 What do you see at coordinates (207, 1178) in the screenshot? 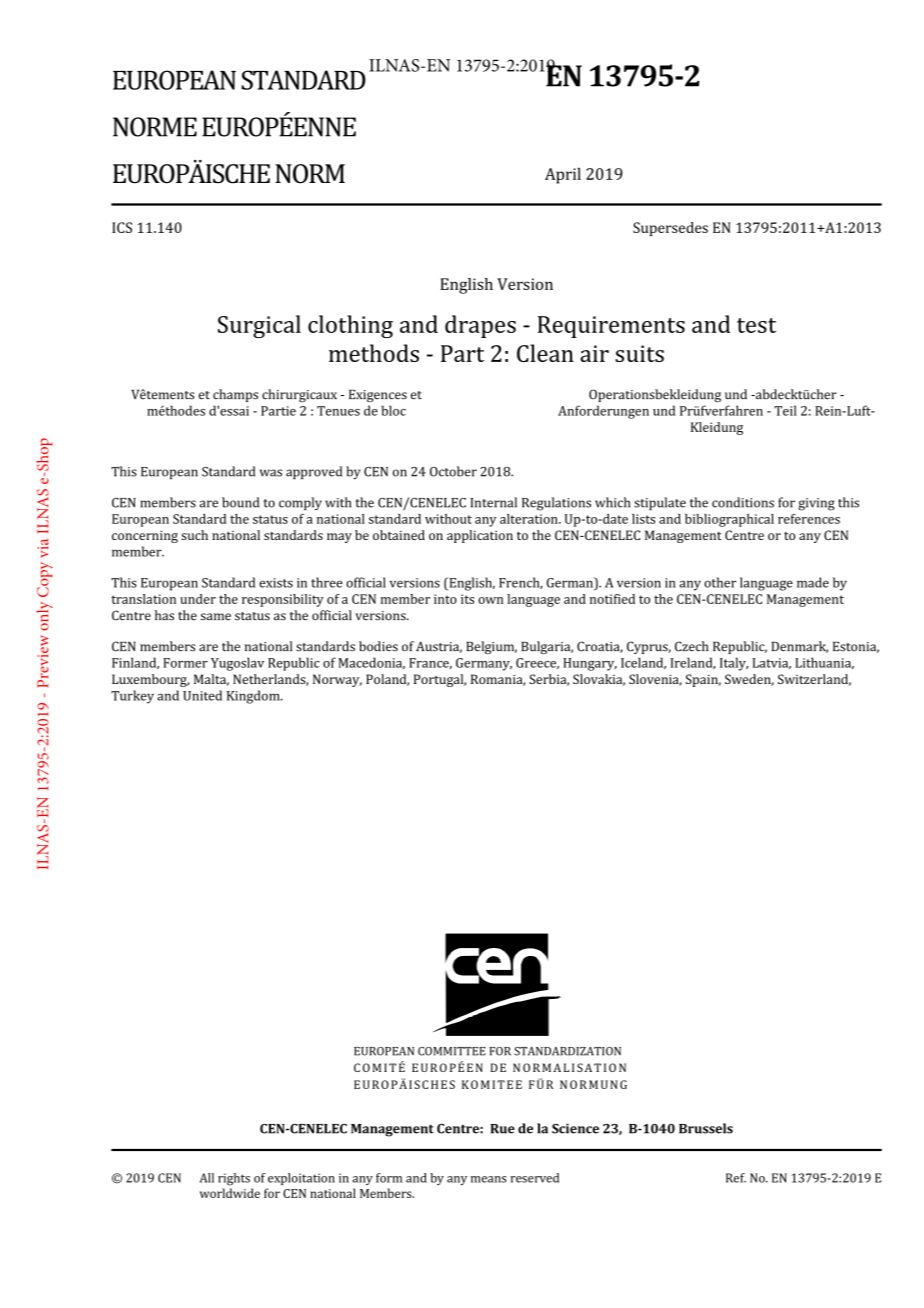
I see `All` at bounding box center [207, 1178].
